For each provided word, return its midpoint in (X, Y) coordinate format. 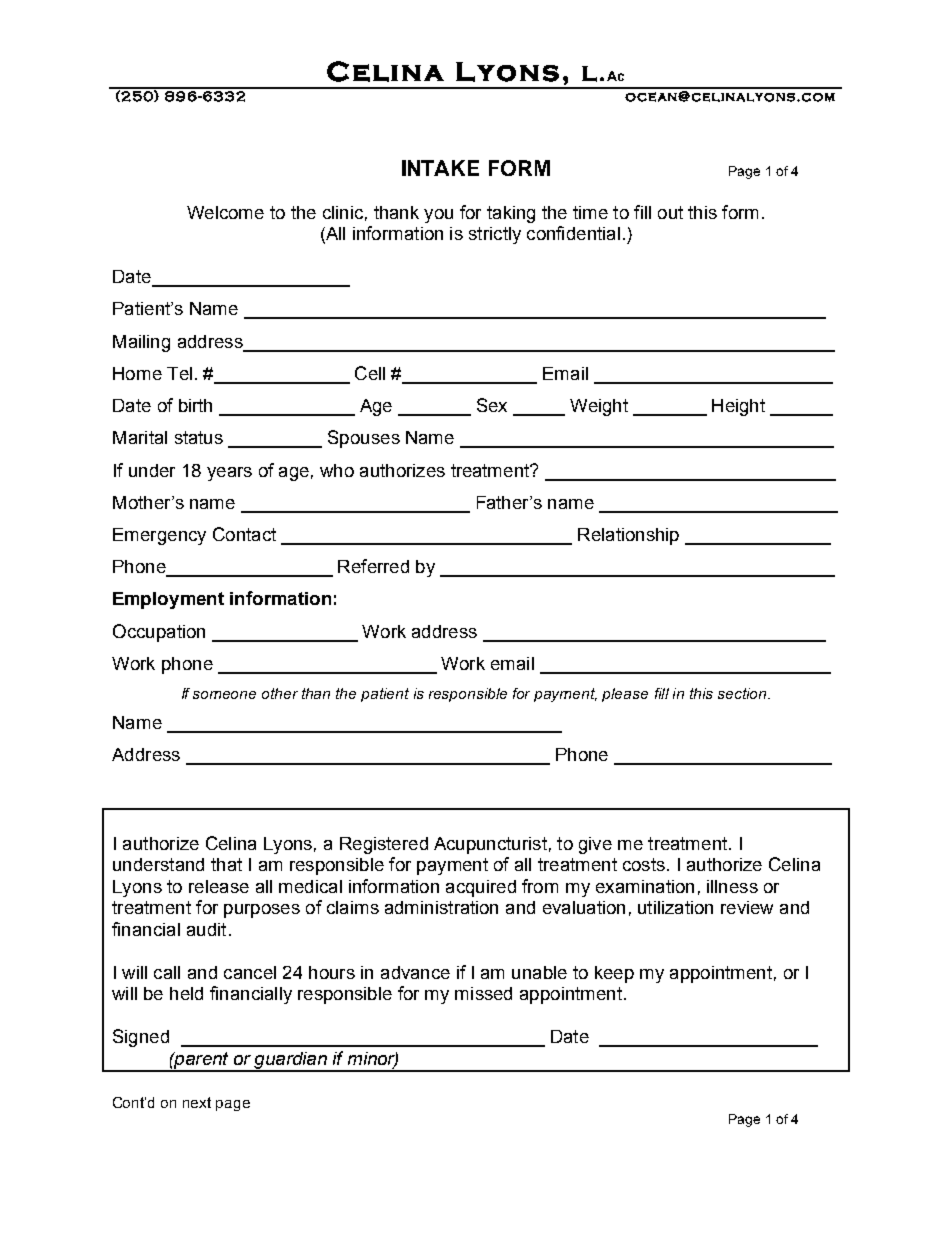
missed (483, 993)
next (197, 1102)
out (670, 212)
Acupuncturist (490, 845)
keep (614, 974)
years (229, 474)
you (438, 216)
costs (644, 864)
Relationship (628, 536)
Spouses (364, 439)
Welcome (225, 212)
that (226, 864)
